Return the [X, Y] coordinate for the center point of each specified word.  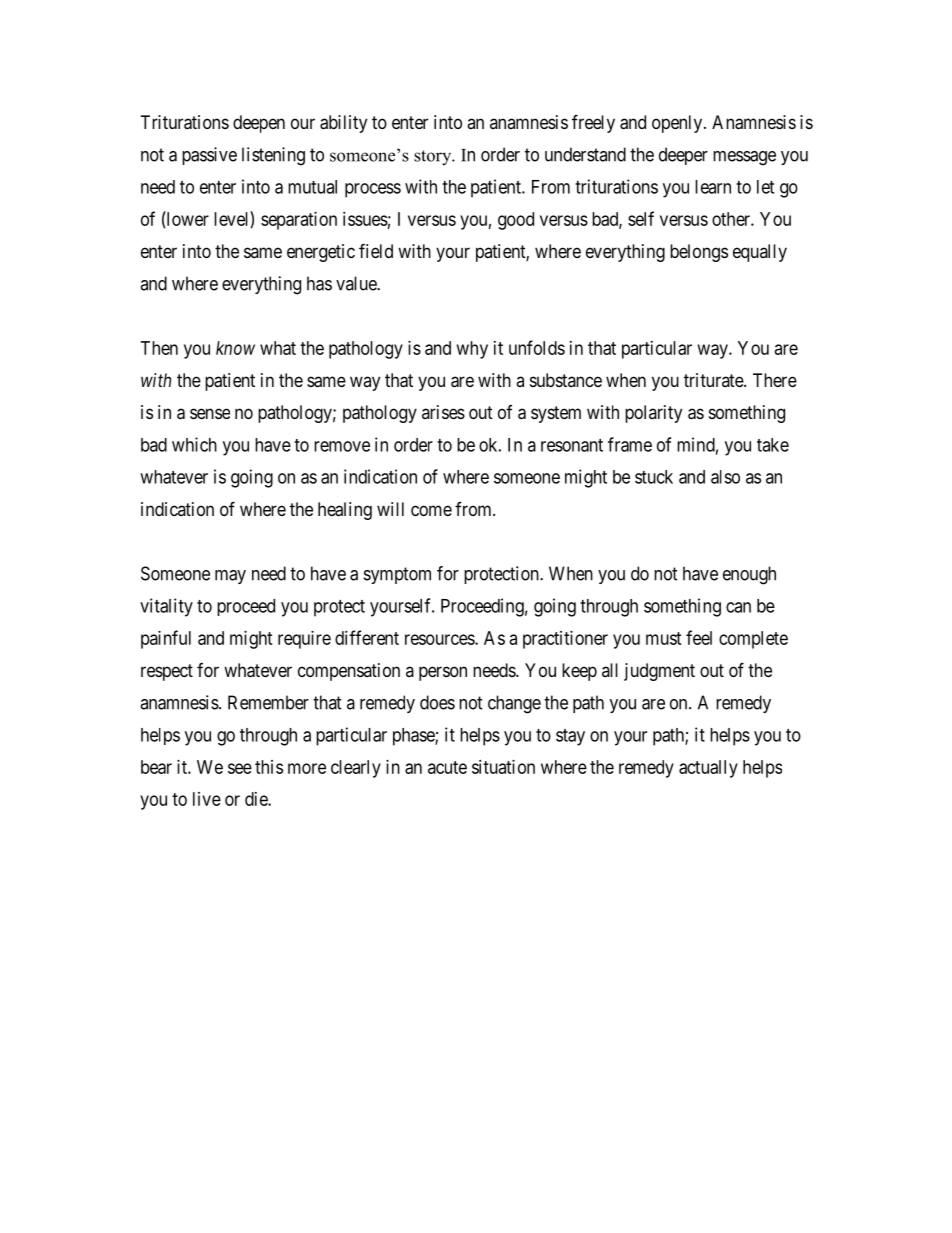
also [725, 477]
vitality [166, 607]
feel [699, 637]
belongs [699, 253]
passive [209, 156]
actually [708, 769]
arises [443, 412]
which [194, 444]
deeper [683, 156]
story [434, 158]
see [240, 768]
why [472, 350]
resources [440, 639]
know [235, 348]
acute [447, 767]
